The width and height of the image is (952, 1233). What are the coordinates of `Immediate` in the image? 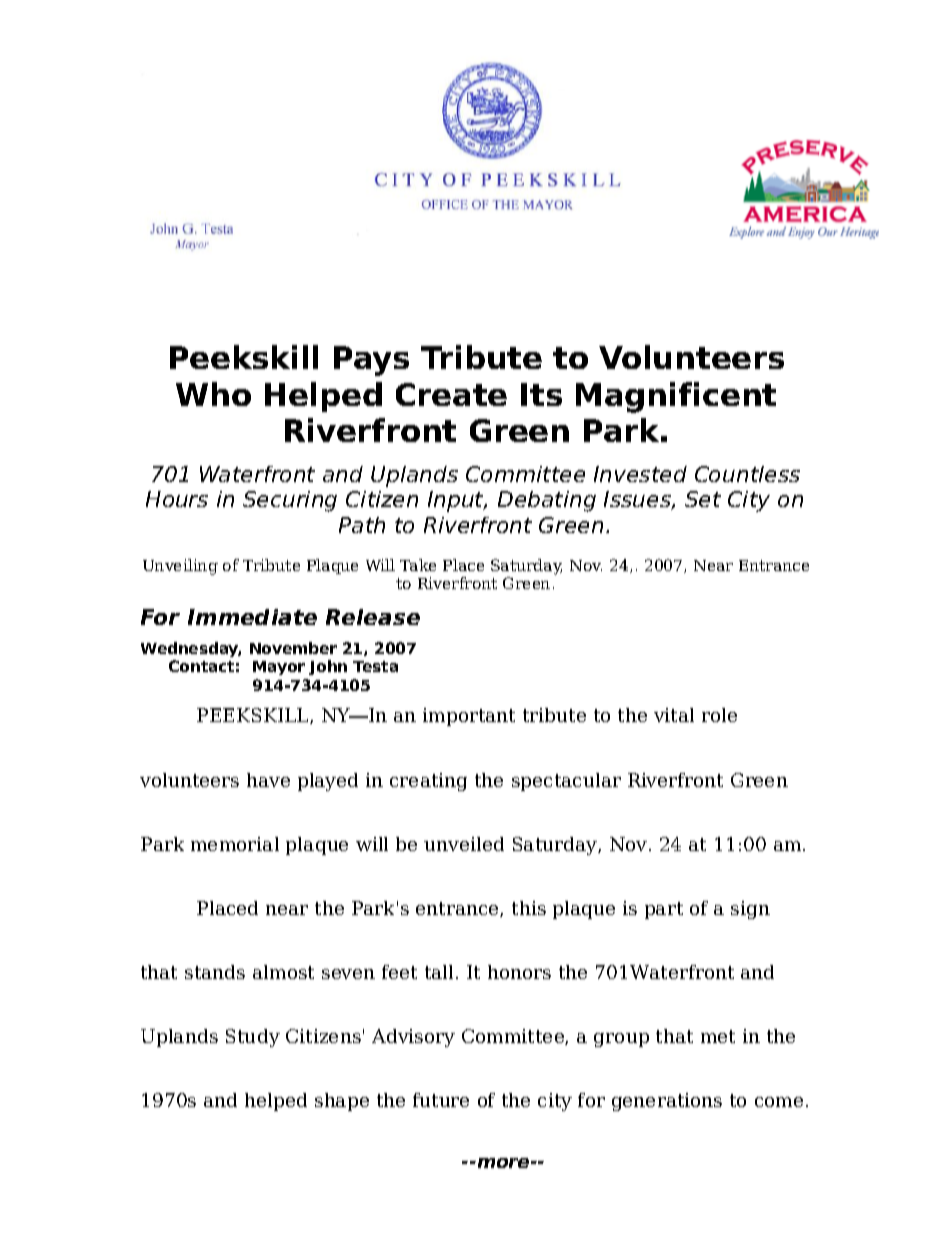 It's located at (252, 617).
